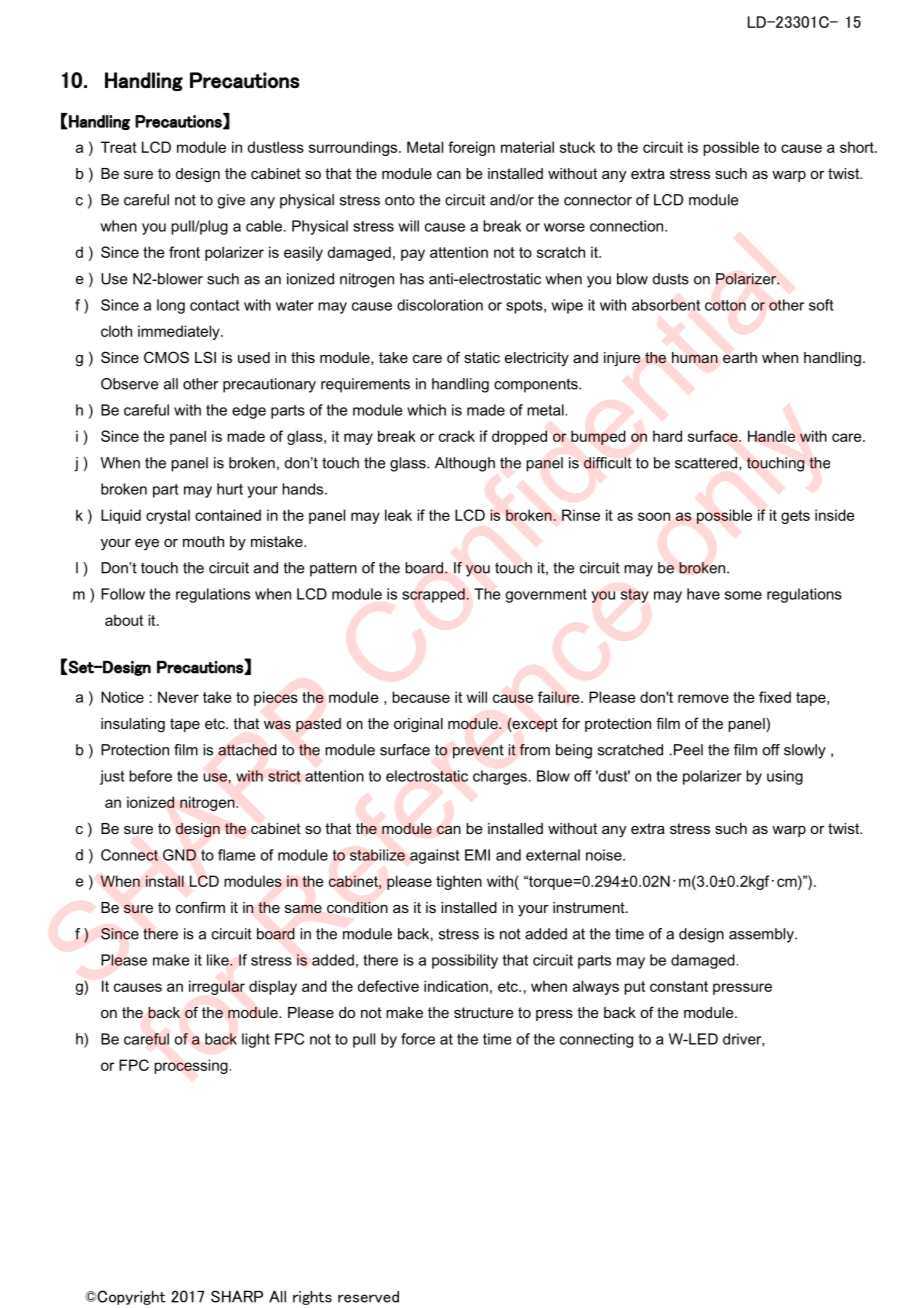 The image size is (924, 1308). I want to click on irregular, so click(217, 987).
